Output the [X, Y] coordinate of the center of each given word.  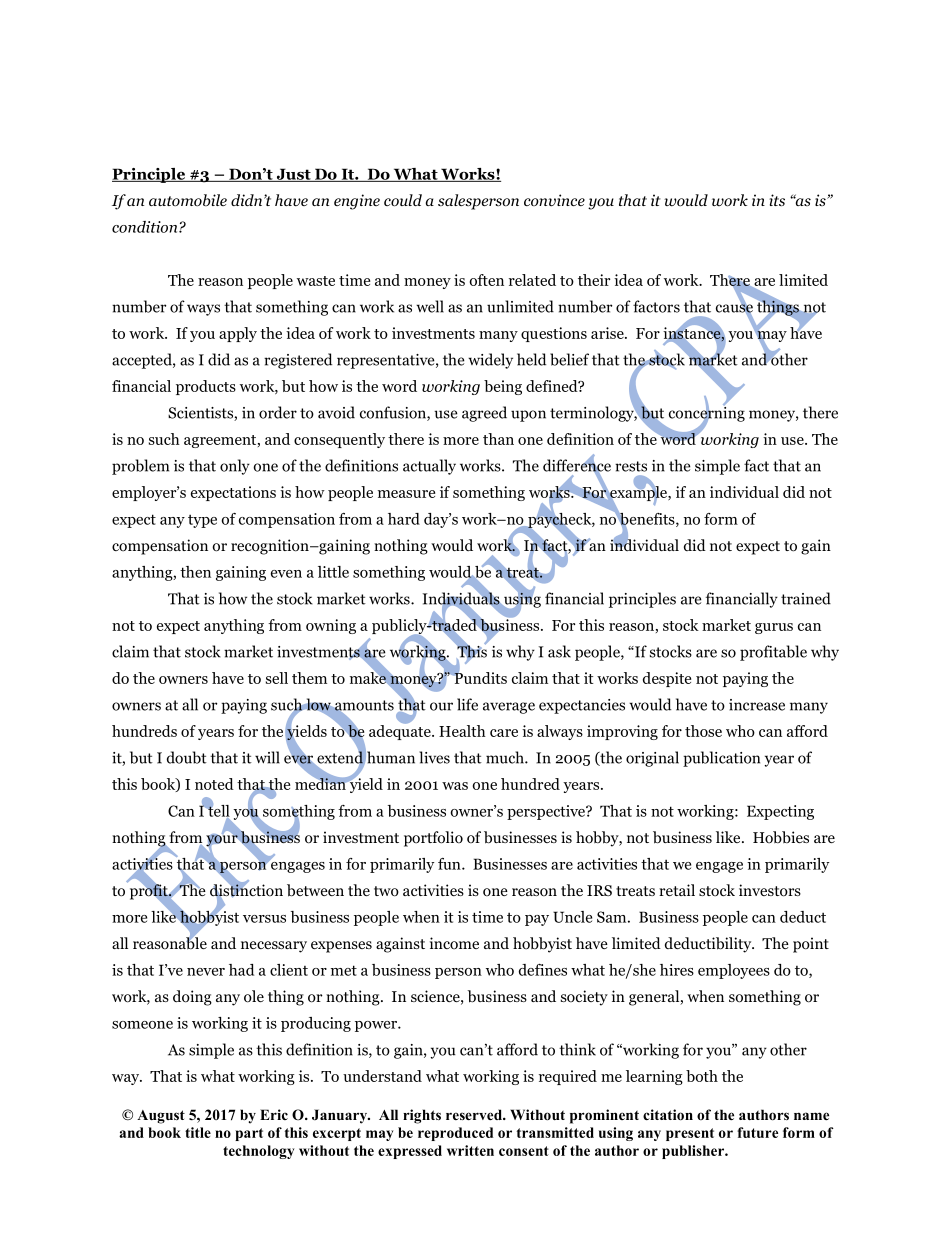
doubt [187, 757]
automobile [188, 200]
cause [734, 308]
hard [404, 519]
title [198, 1132]
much [506, 757]
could [403, 200]
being [503, 387]
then [195, 572]
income [454, 943]
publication [721, 759]
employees [734, 971]
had [241, 970]
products [206, 387]
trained [806, 598]
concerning [707, 414]
